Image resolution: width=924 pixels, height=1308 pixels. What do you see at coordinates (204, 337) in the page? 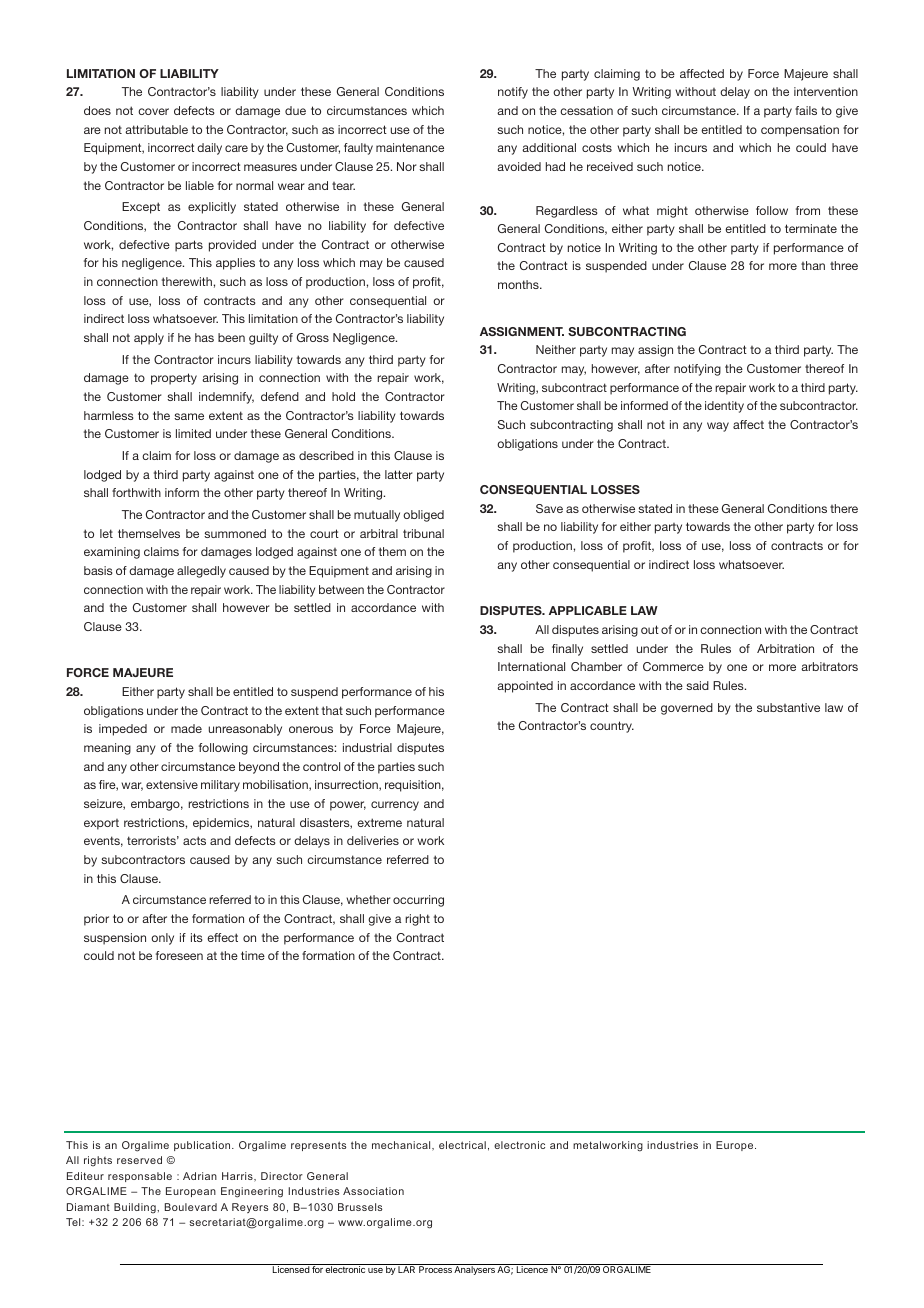
I see `has` at bounding box center [204, 337].
